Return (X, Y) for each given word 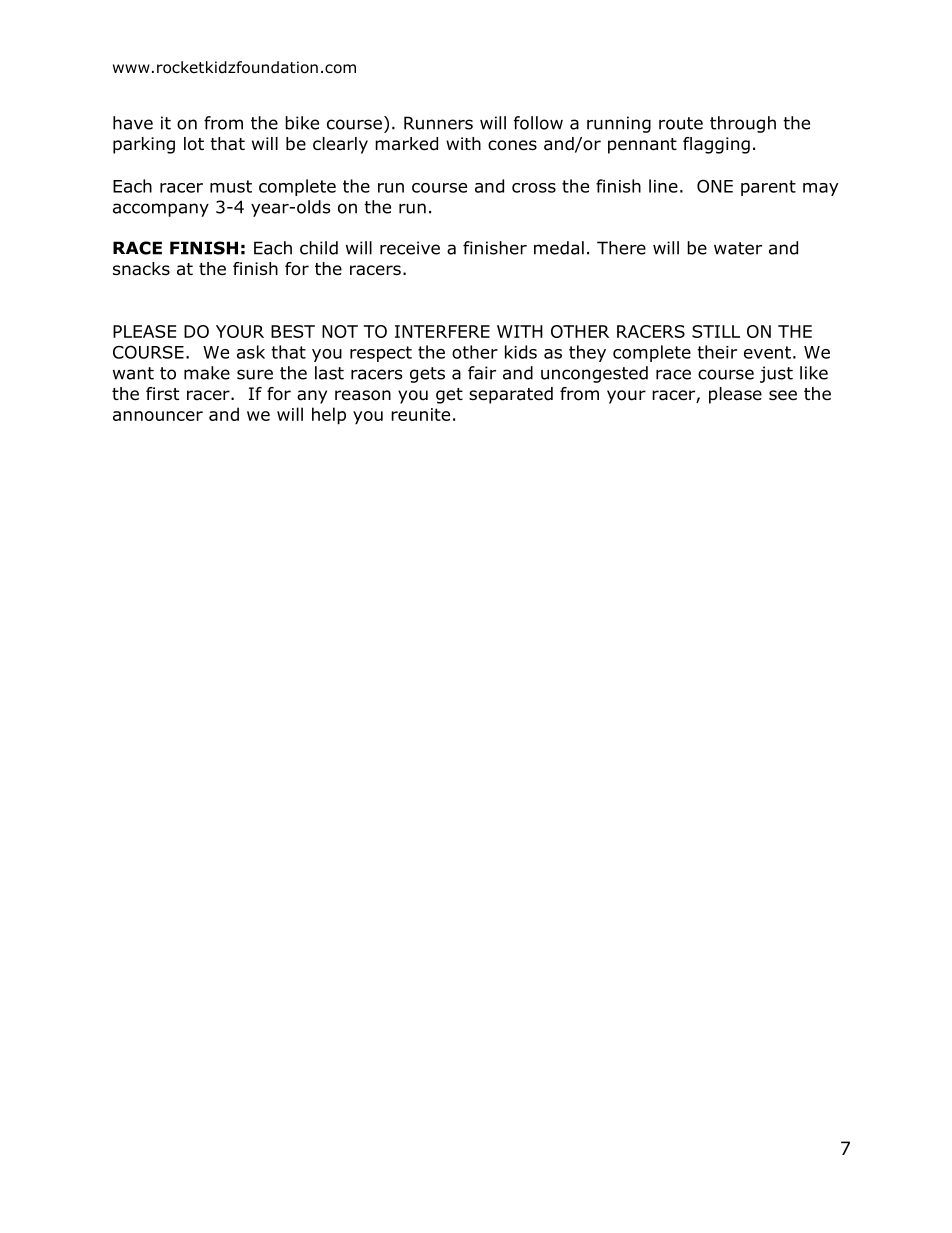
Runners (438, 123)
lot (194, 144)
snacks (141, 269)
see (783, 395)
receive (410, 248)
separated (511, 395)
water (738, 248)
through (743, 124)
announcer (158, 416)
